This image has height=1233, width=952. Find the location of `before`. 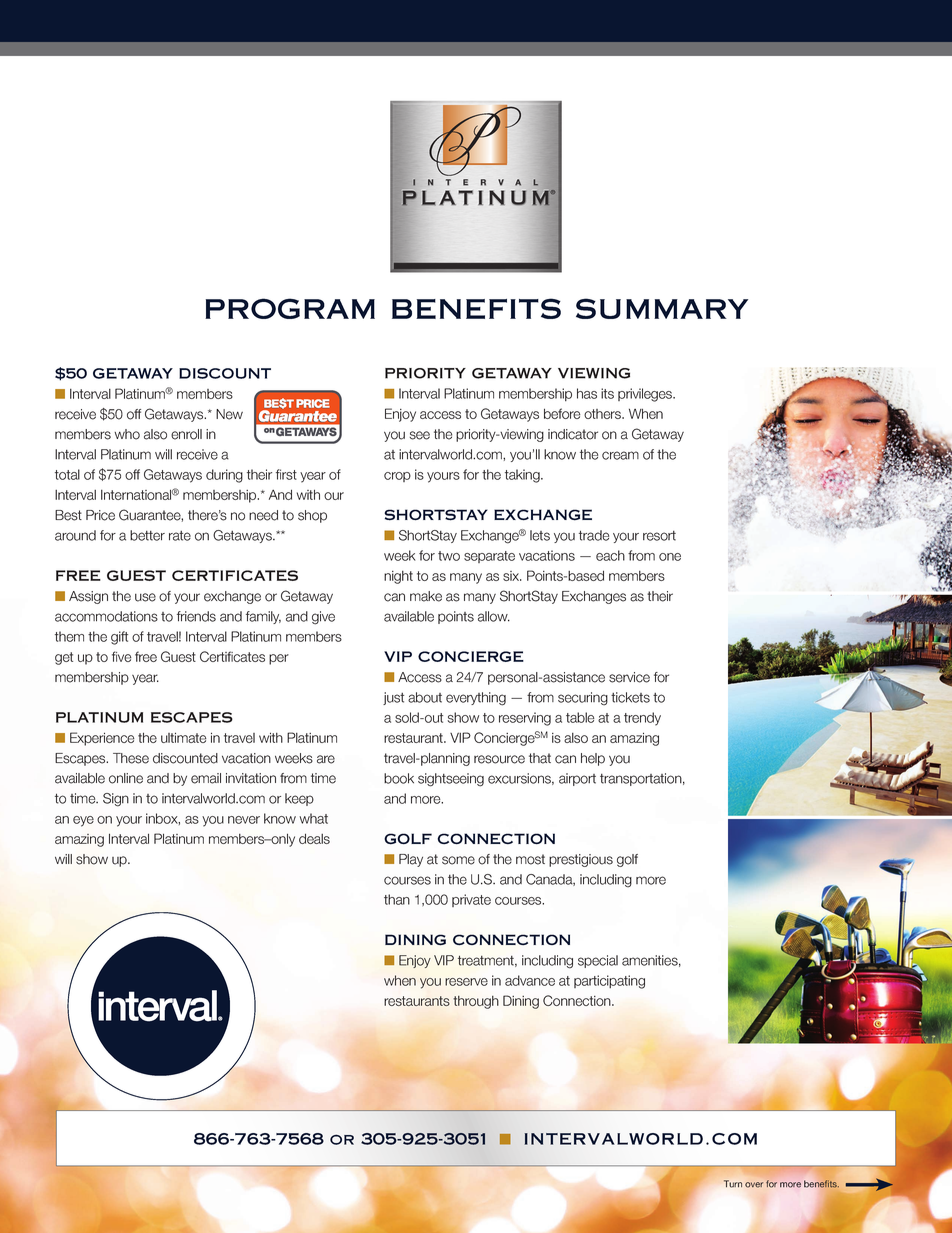

before is located at coordinates (562, 413).
